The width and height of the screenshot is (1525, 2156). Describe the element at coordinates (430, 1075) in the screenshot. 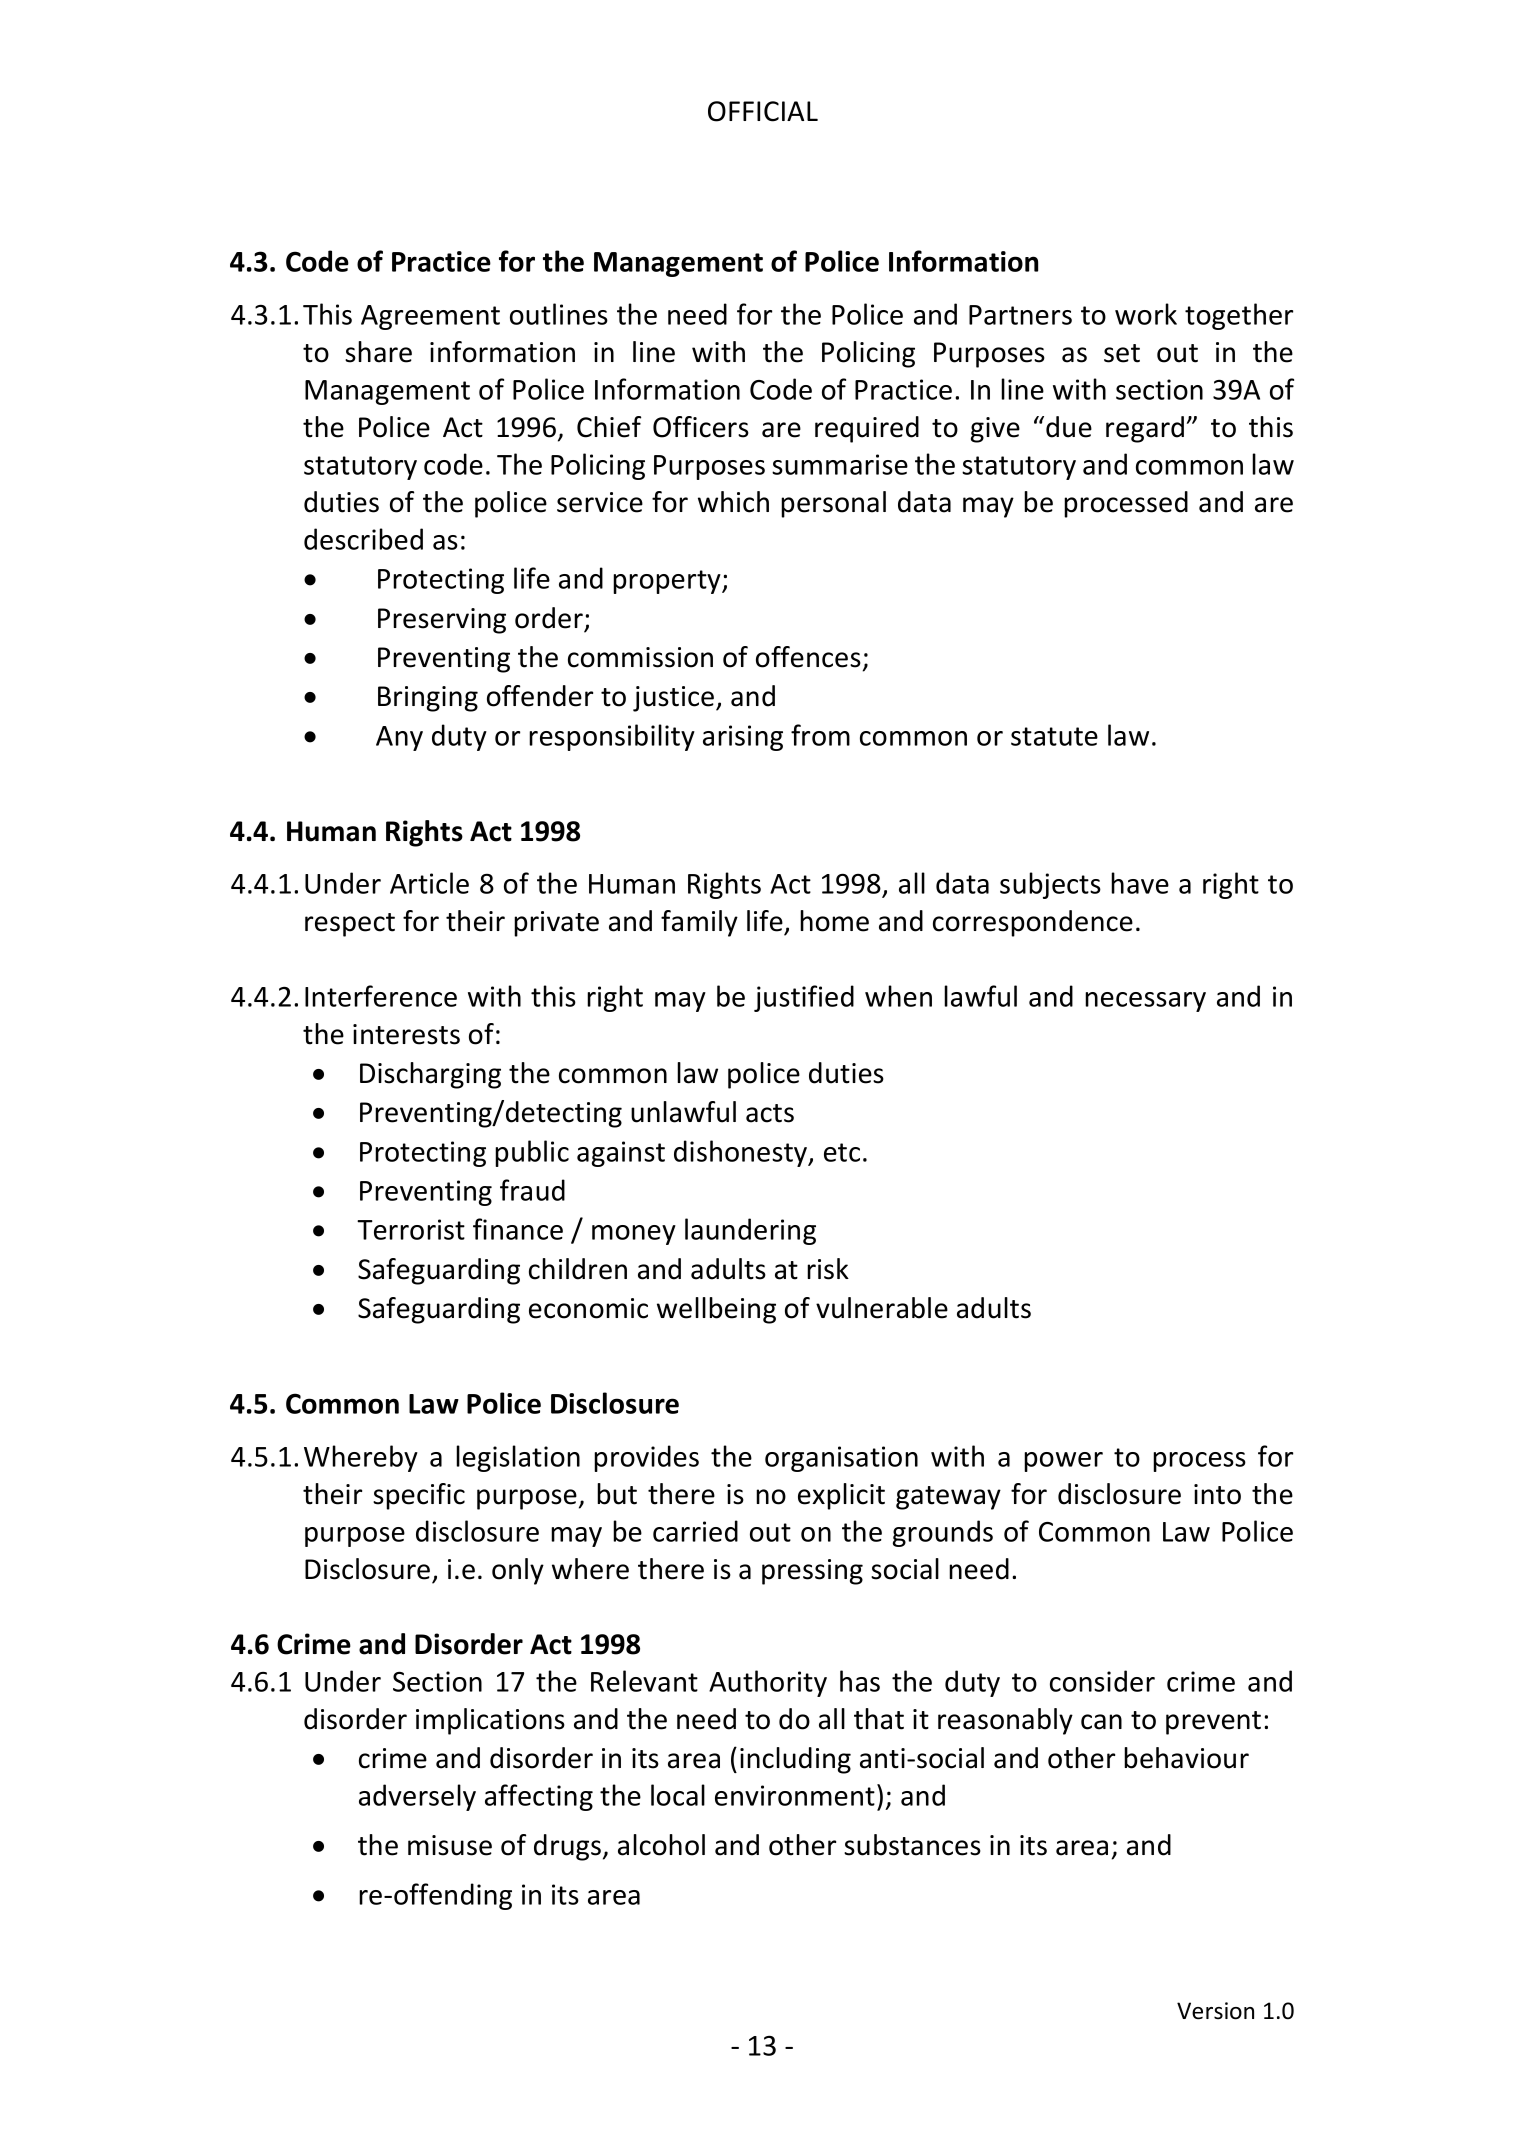

I see `Discharging` at that location.
